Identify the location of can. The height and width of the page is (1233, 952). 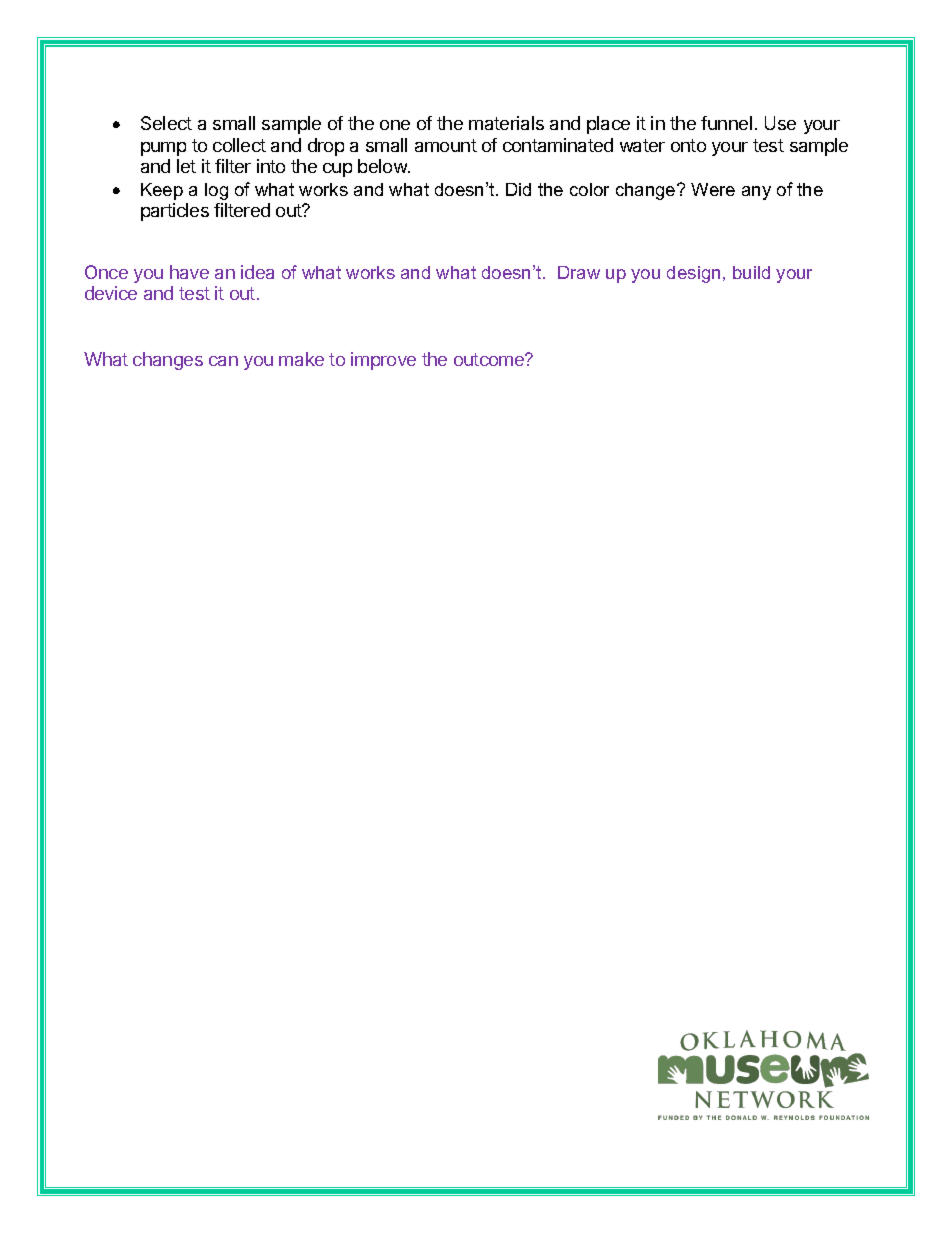
(223, 361).
